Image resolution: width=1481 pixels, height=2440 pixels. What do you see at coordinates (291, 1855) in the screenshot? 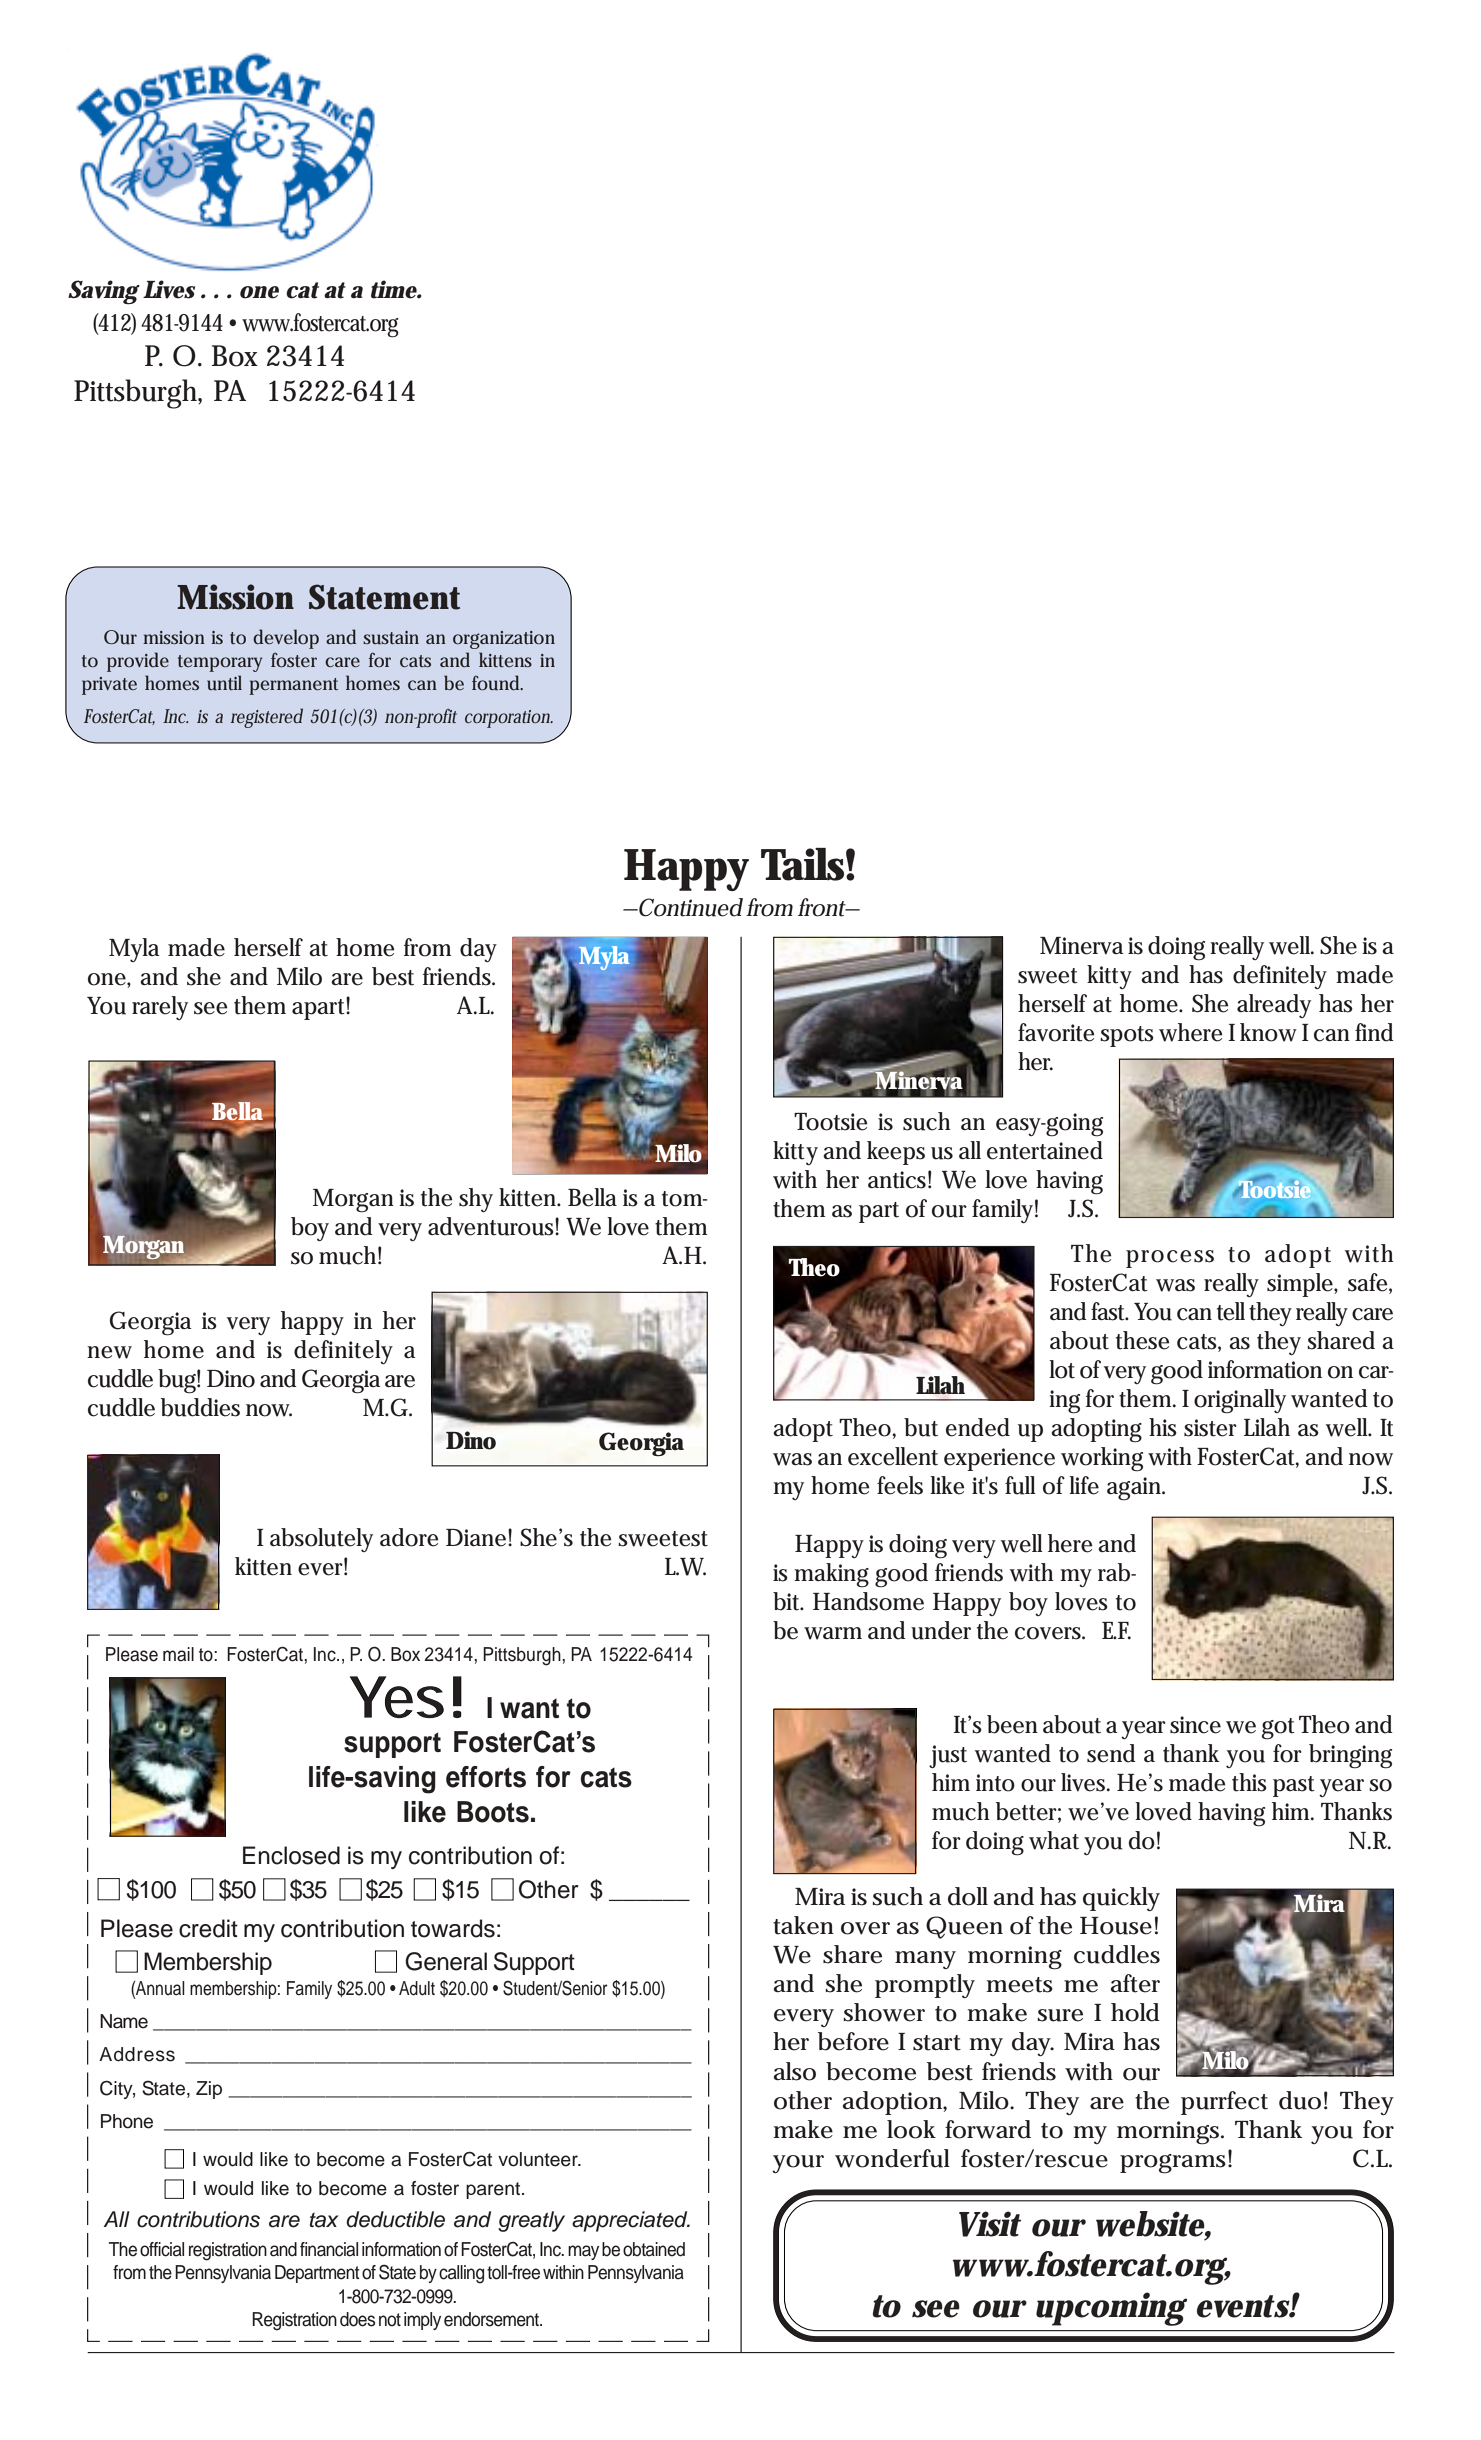
I see `Enclosed` at bounding box center [291, 1855].
